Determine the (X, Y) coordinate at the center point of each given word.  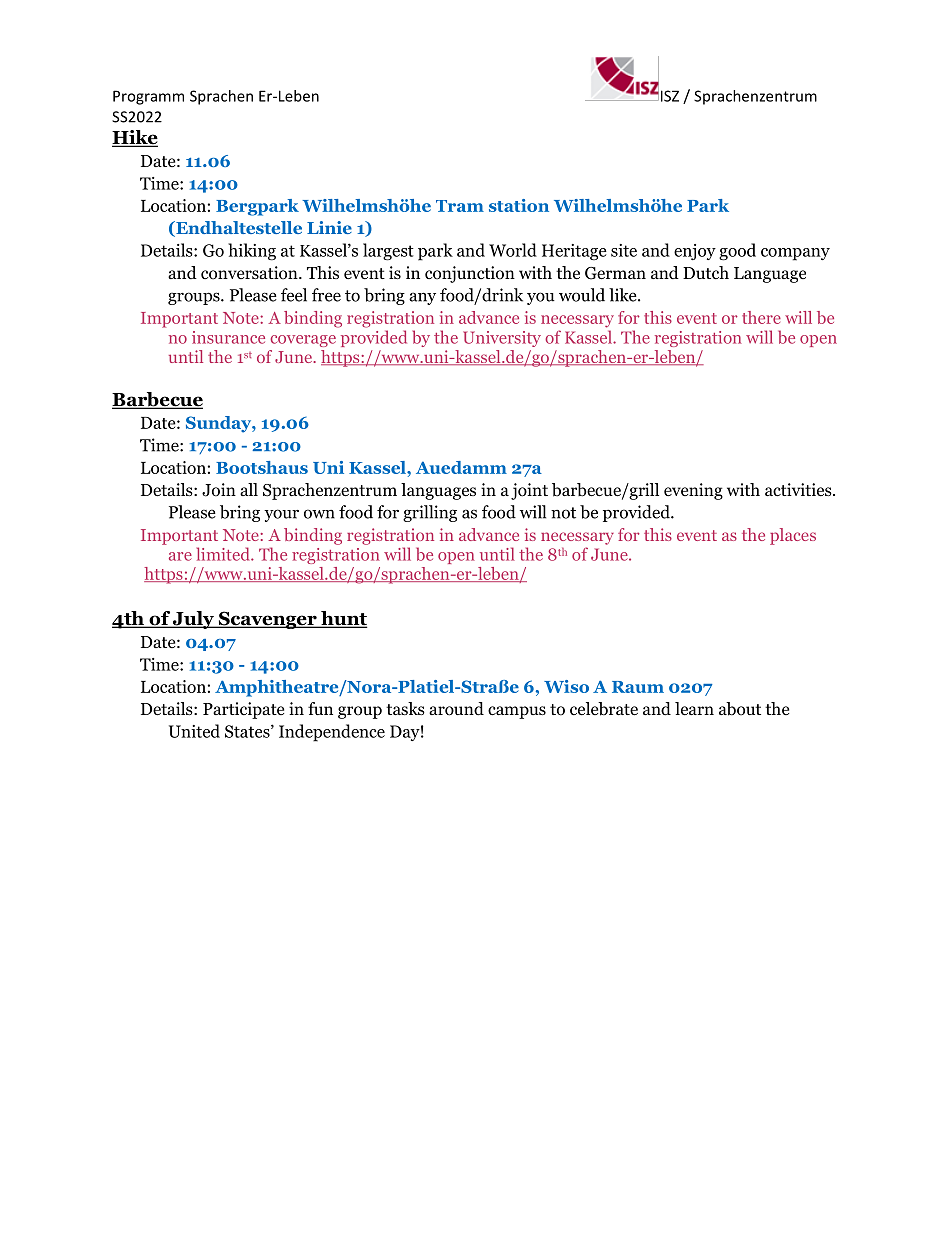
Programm (148, 97)
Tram (460, 206)
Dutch (706, 272)
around (456, 709)
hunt (343, 619)
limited (224, 554)
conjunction (470, 274)
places (793, 536)
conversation (250, 273)
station (519, 205)
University (502, 339)
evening (693, 491)
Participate (243, 710)
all (249, 489)
